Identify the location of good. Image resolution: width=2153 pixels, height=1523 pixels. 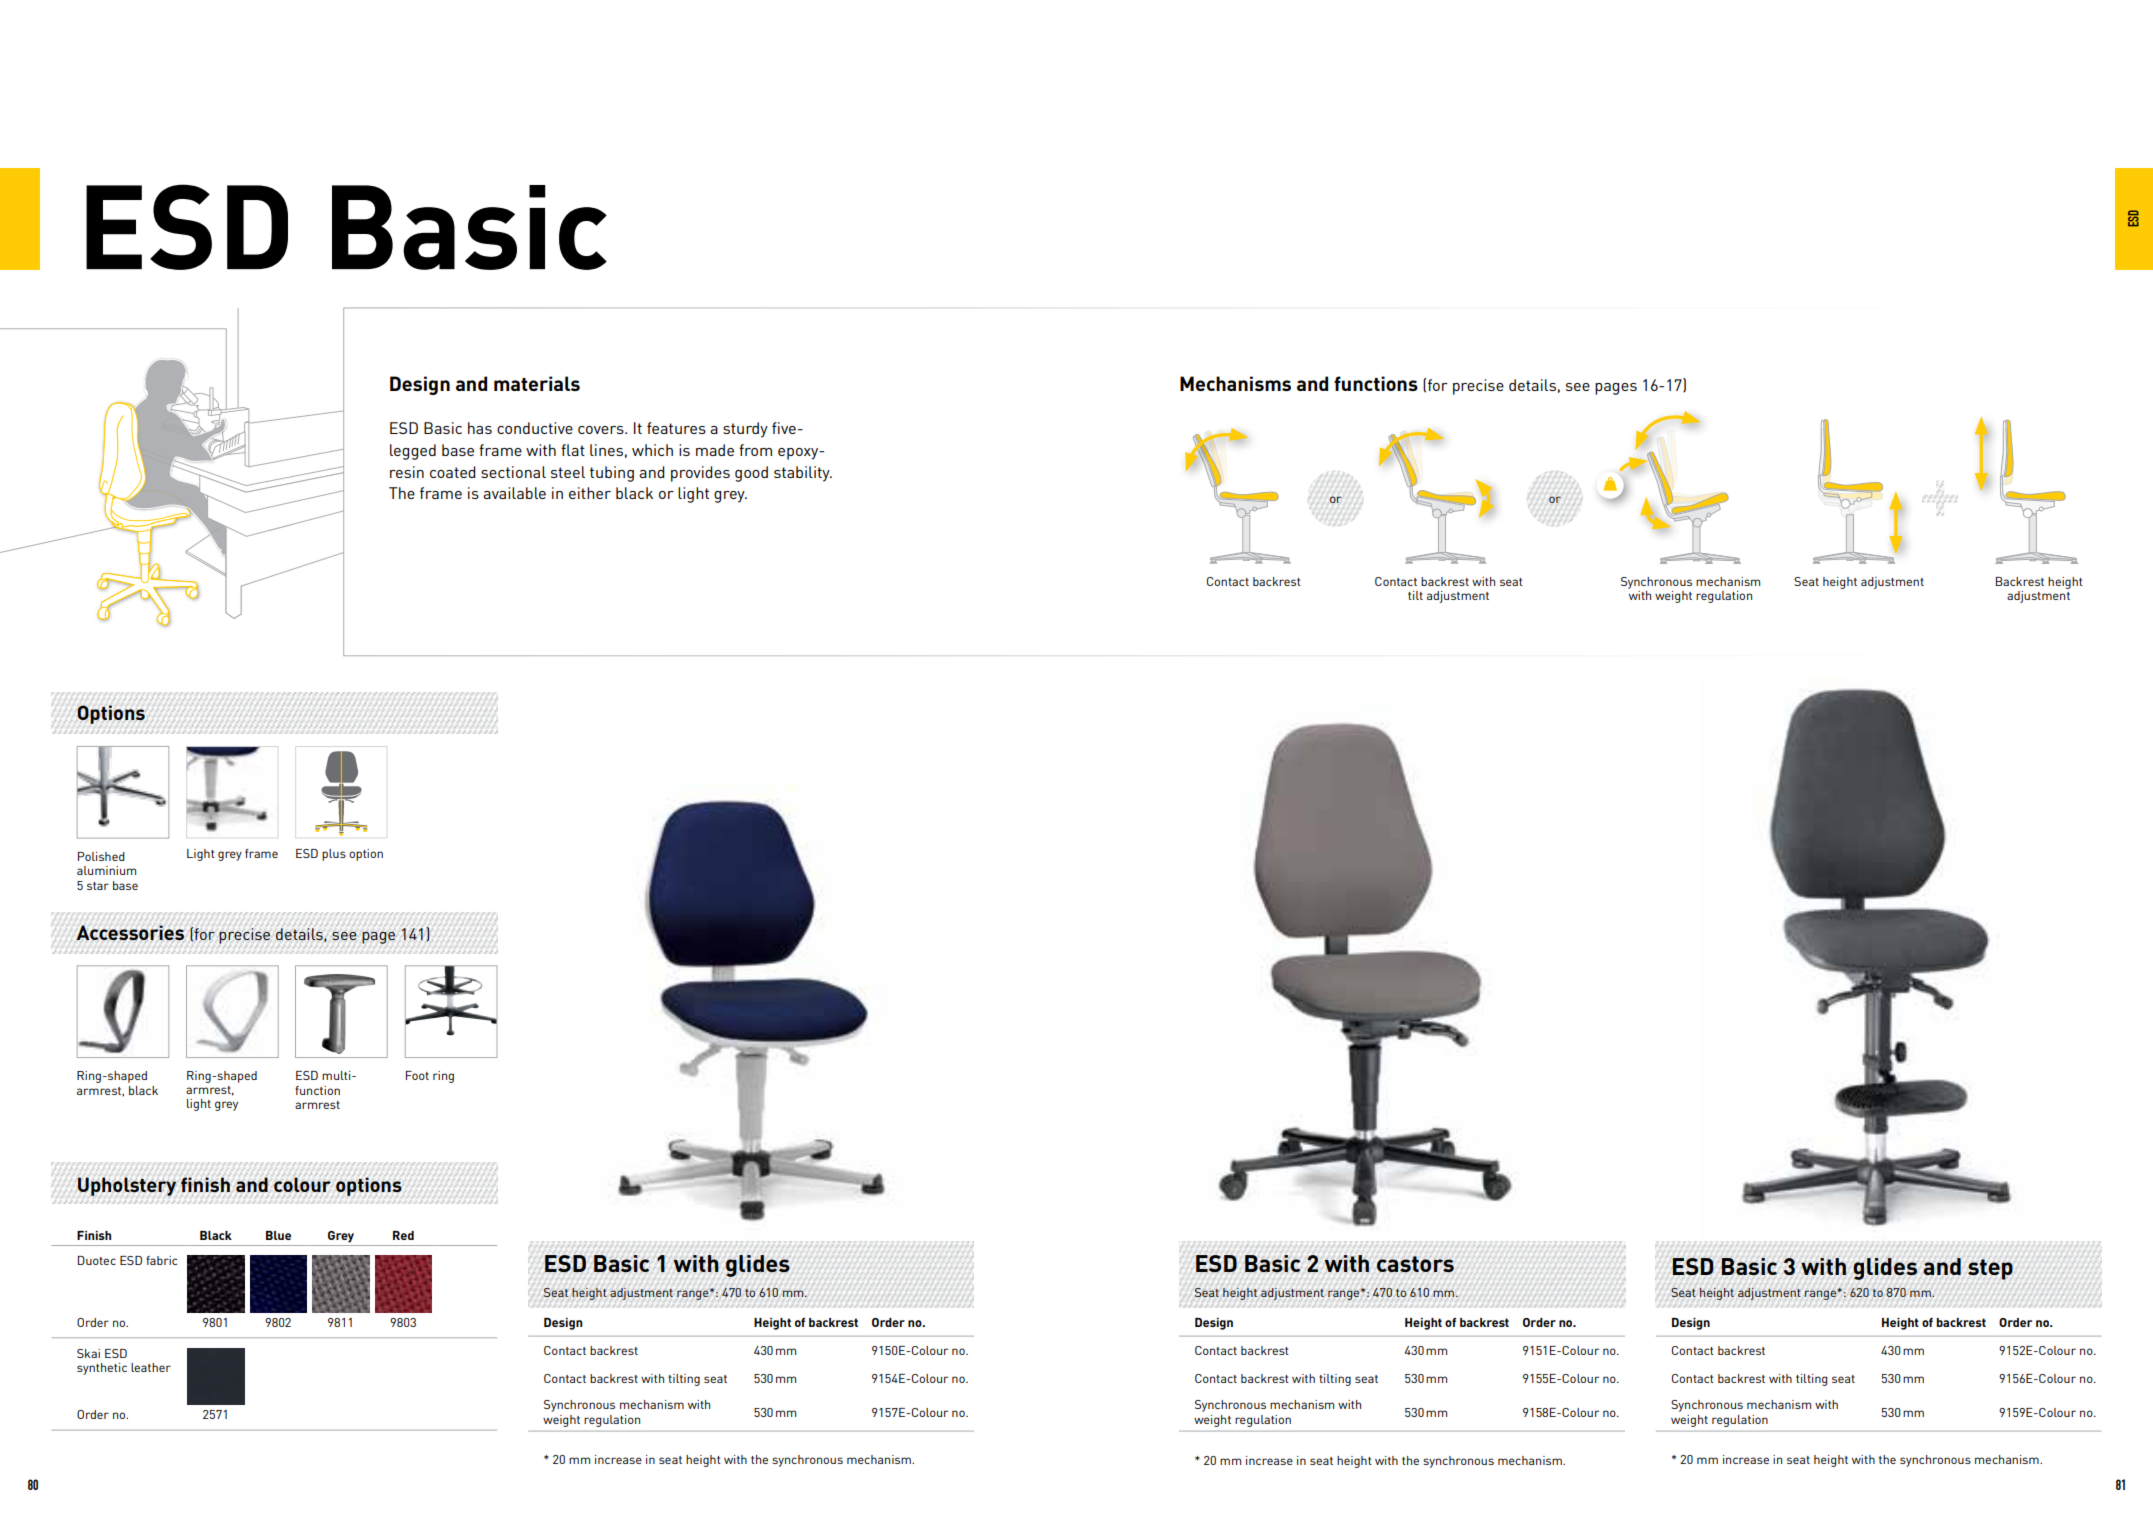
(751, 474).
